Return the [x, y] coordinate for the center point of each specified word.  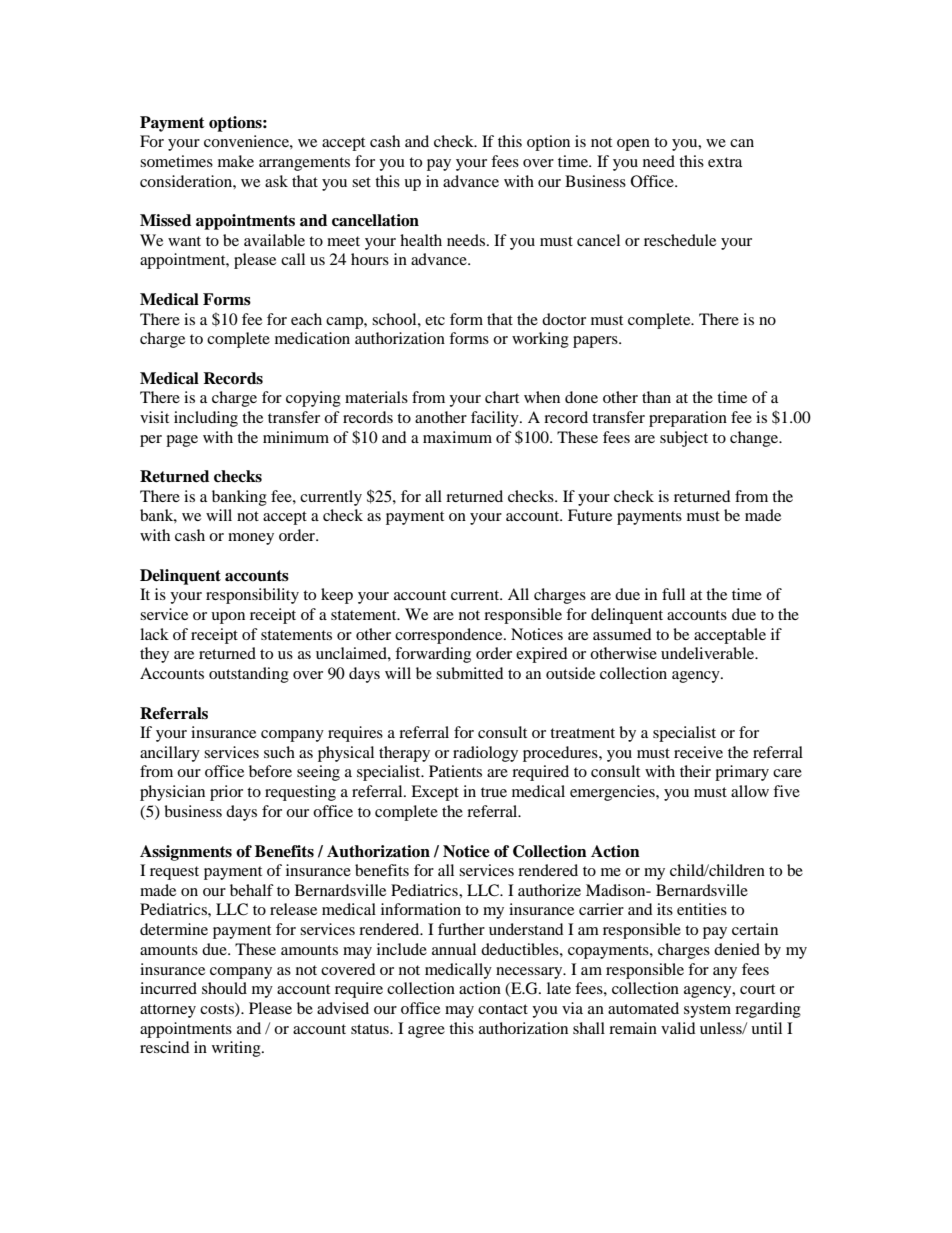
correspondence [450, 636]
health [421, 240]
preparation [688, 419]
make [236, 161]
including [206, 419]
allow [750, 791]
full [673, 594]
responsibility [252, 596]
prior [226, 793]
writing [237, 1049]
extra [725, 162]
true [494, 792]
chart [502, 397]
